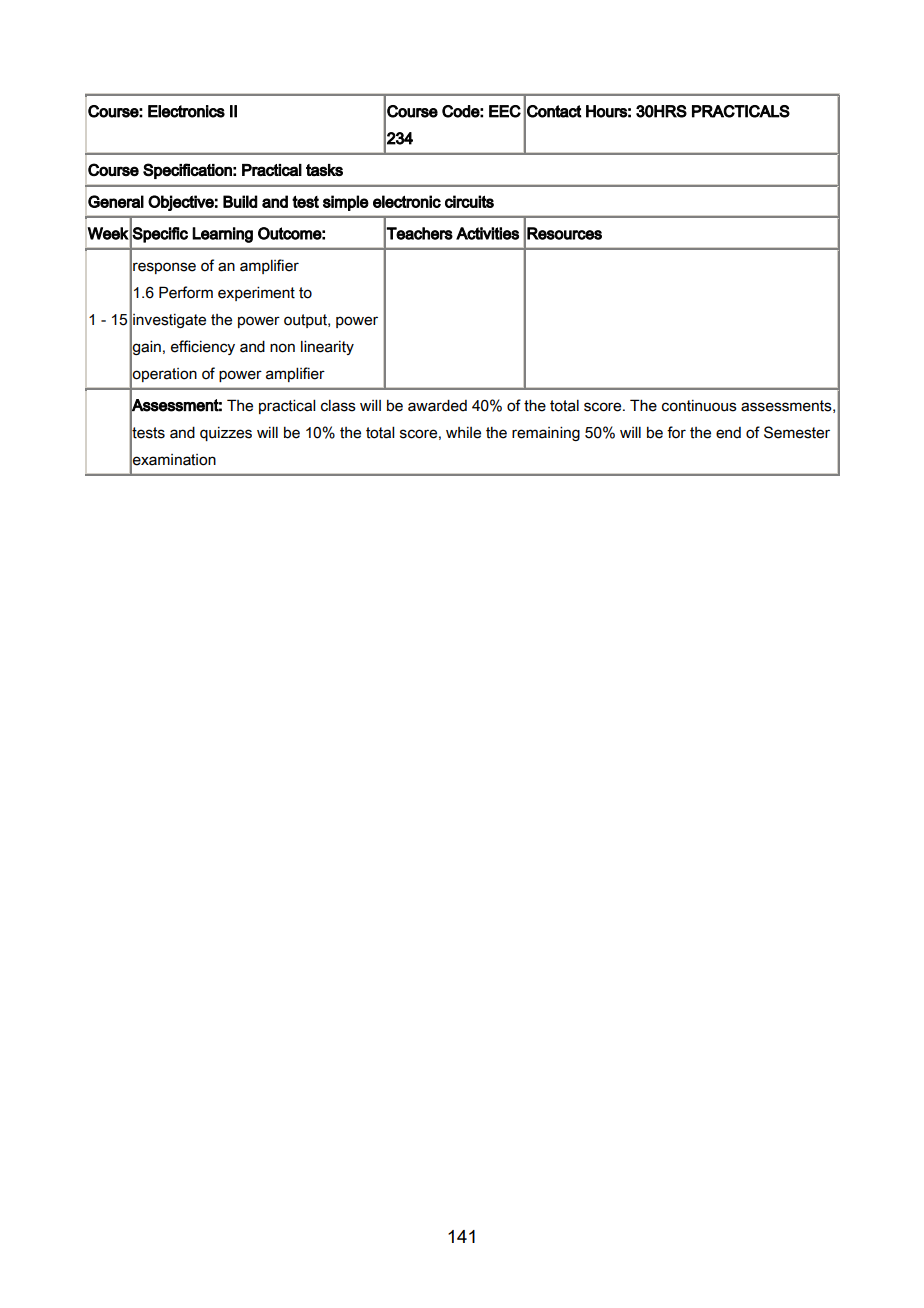 This screenshot has width=924, height=1308. What do you see at coordinates (226, 434) in the screenshot?
I see `quizzes` at bounding box center [226, 434].
